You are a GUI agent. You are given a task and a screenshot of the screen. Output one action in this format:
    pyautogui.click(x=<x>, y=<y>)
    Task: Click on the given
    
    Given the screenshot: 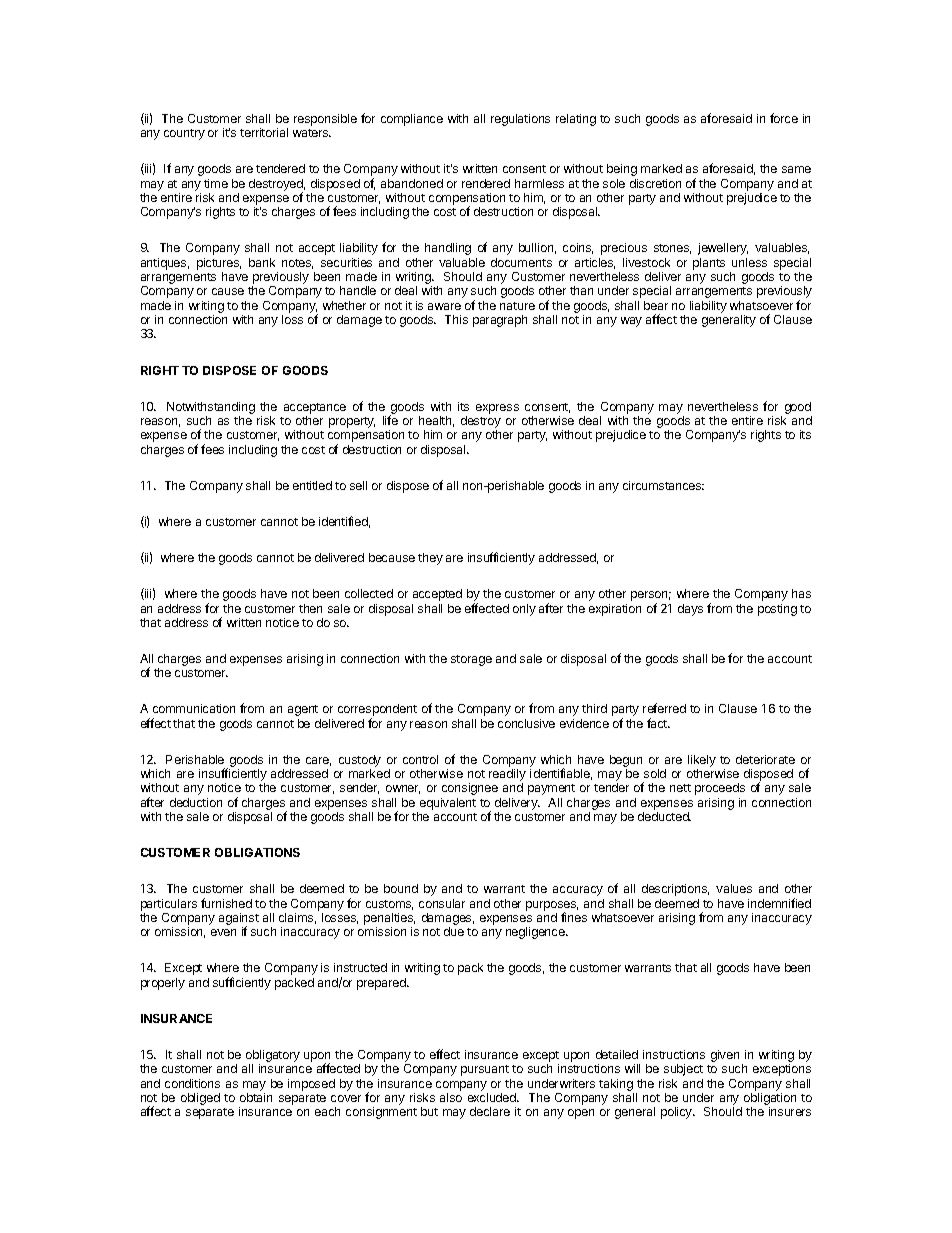 What is the action you would take?
    pyautogui.click(x=725, y=1056)
